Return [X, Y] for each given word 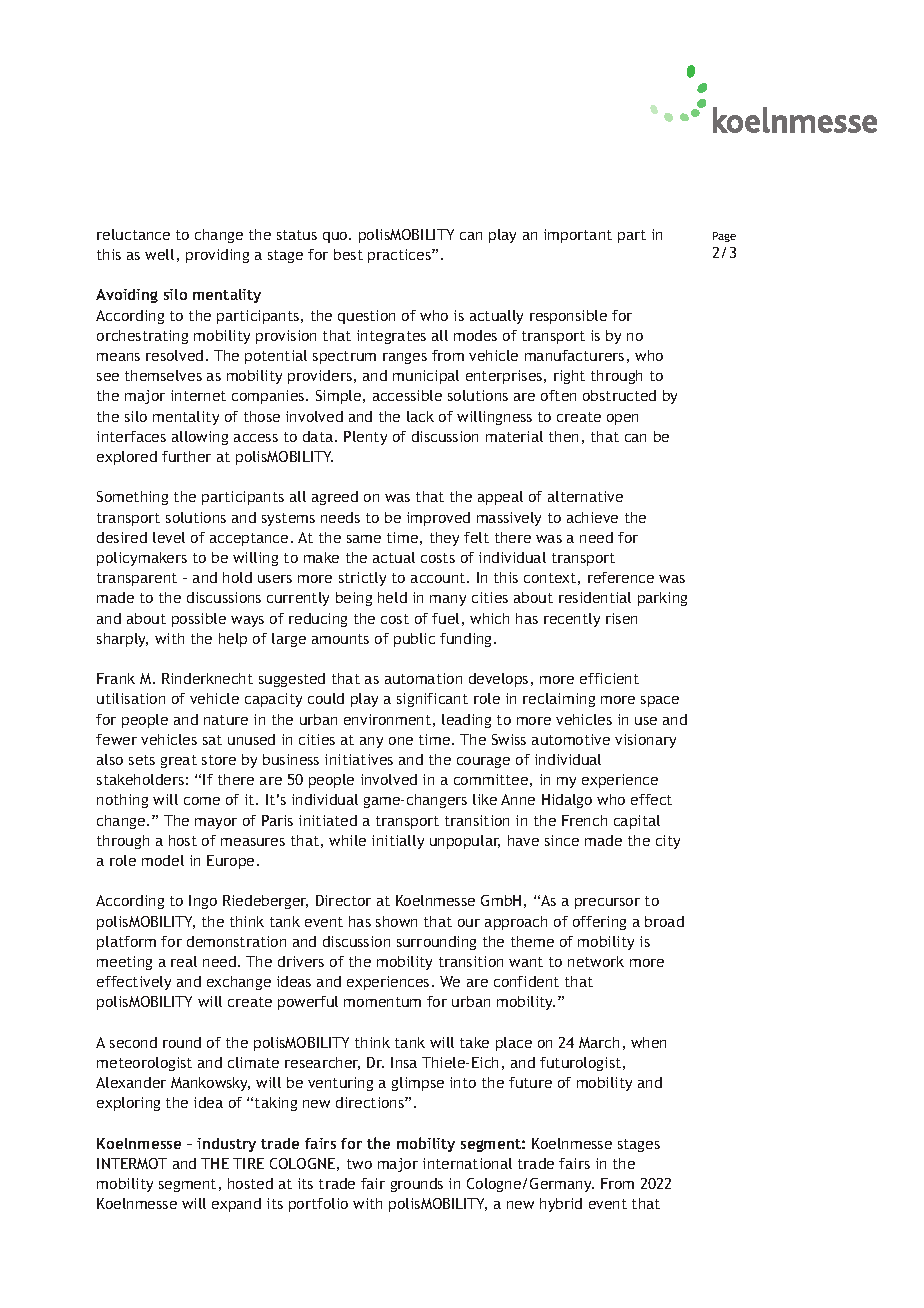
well [159, 254]
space [660, 701]
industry [226, 1145]
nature [226, 720]
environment [387, 719]
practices [400, 256]
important [578, 236]
